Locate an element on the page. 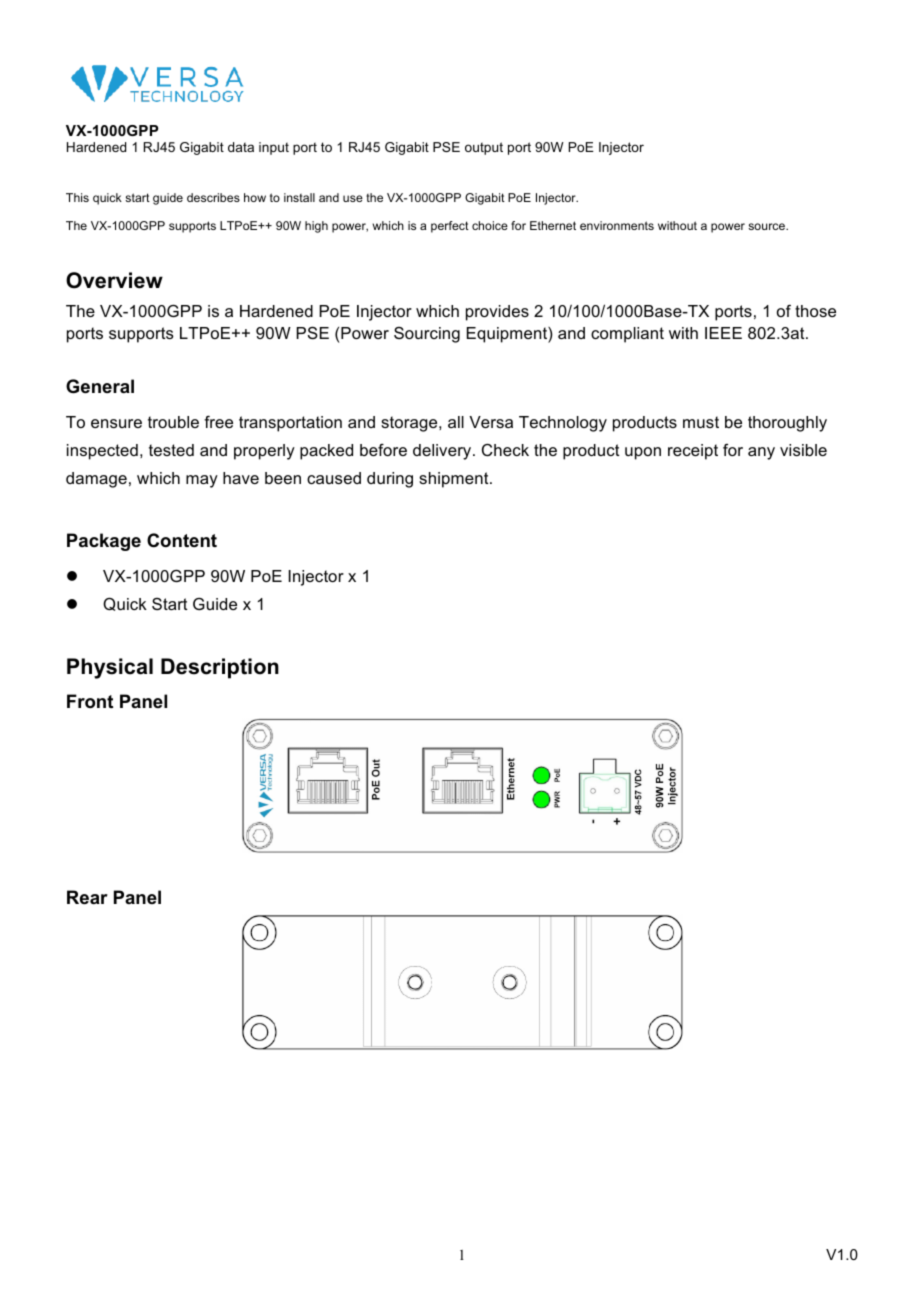 The height and width of the page is (1308, 924). Description is located at coordinates (220, 668).
